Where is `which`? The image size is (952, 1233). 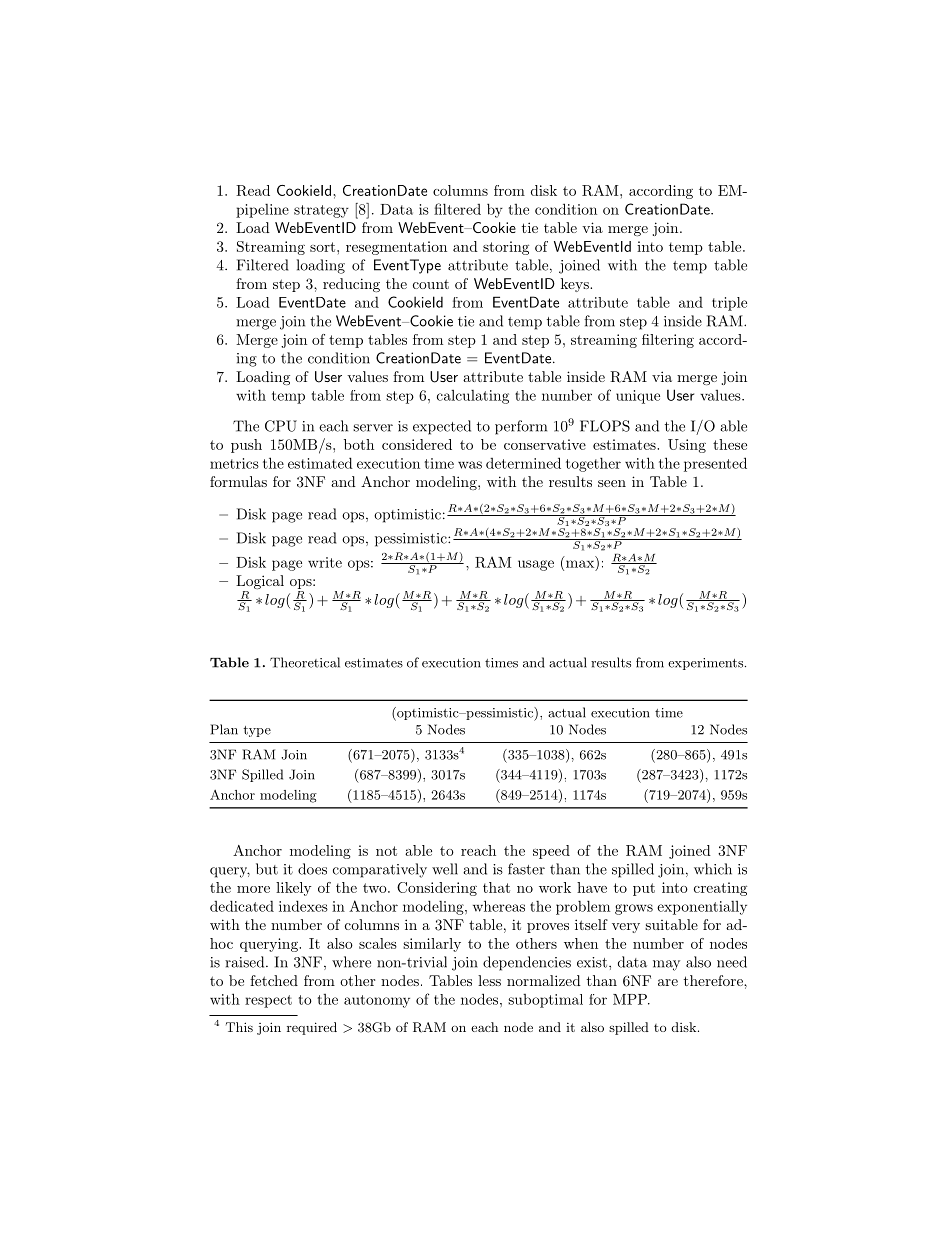 which is located at coordinates (713, 869).
